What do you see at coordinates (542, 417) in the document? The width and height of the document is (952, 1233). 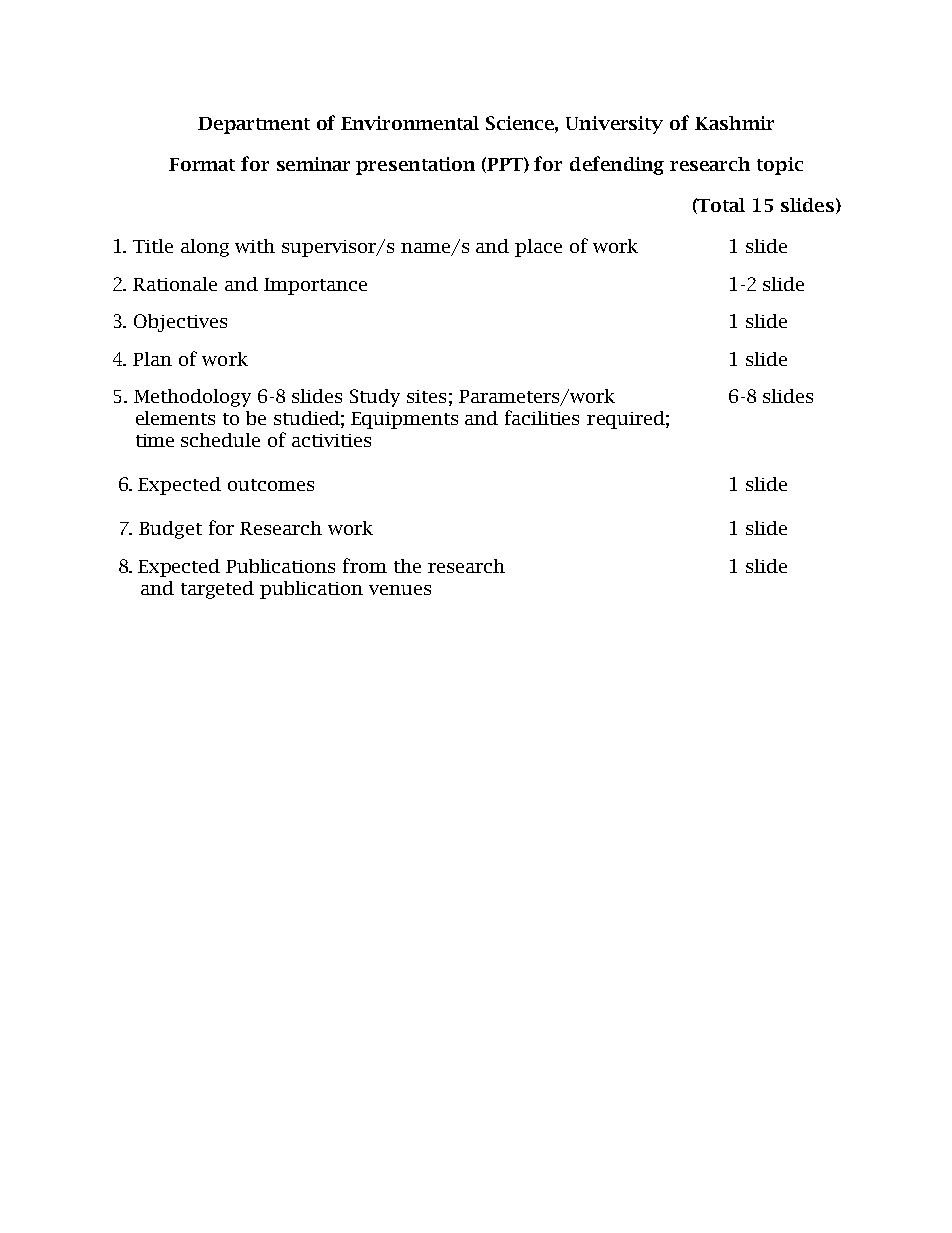 I see `facilities` at bounding box center [542, 417].
